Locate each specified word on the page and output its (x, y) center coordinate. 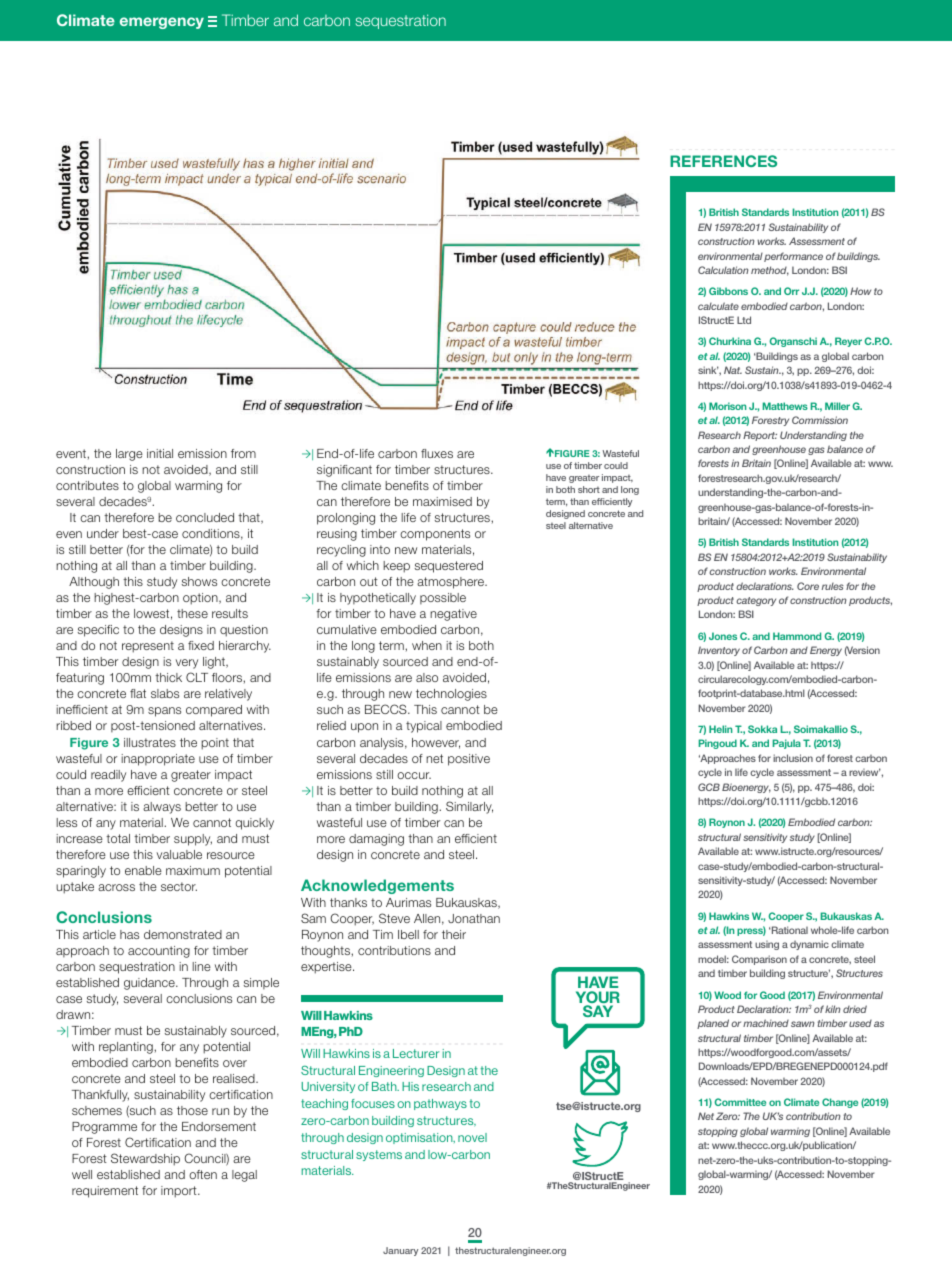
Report (760, 436)
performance (793, 257)
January (400, 1251)
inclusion (793, 758)
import (180, 1192)
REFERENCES (723, 161)
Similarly (469, 807)
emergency (162, 23)
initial (160, 453)
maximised (442, 501)
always (162, 808)
